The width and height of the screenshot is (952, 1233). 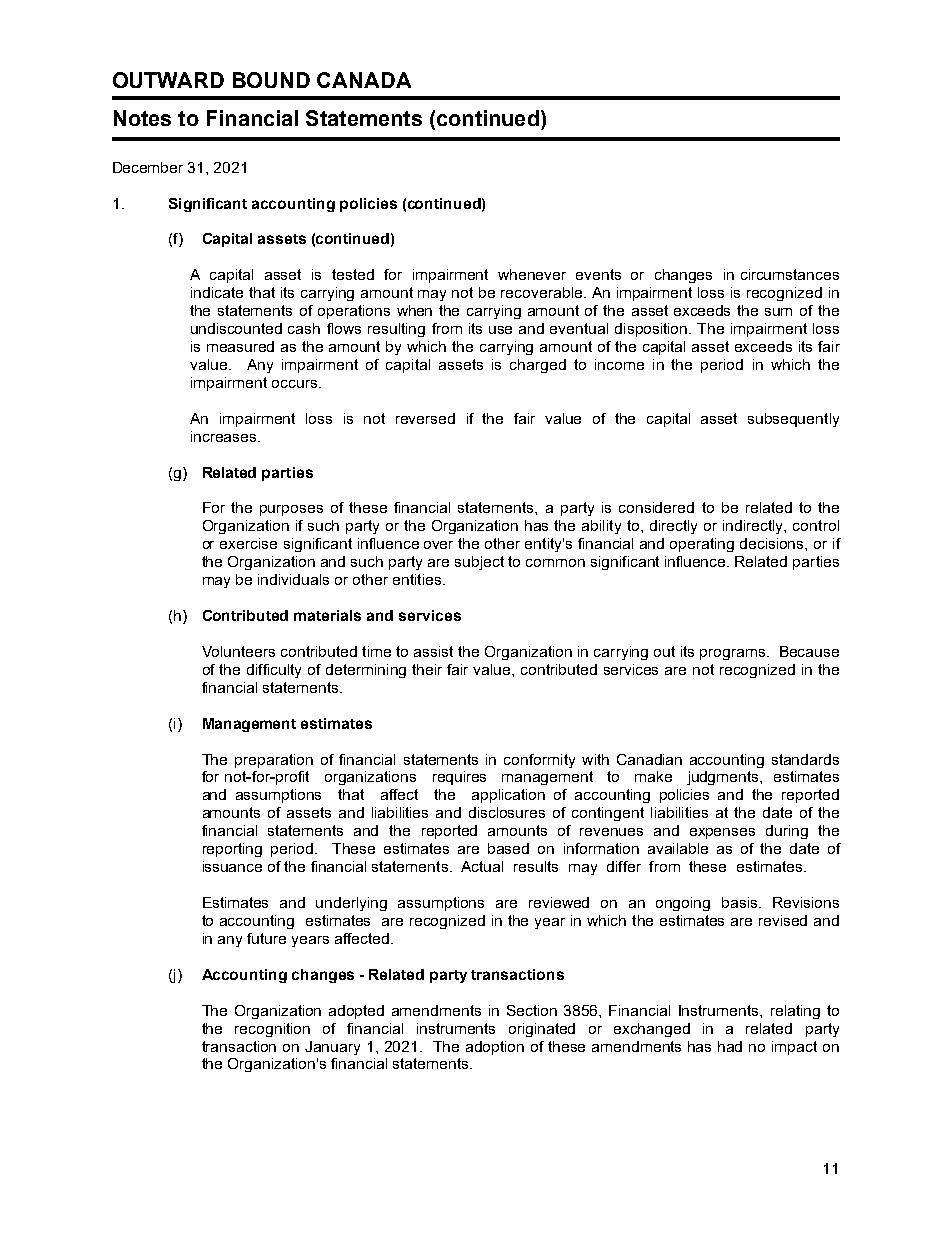 I want to click on BOUND, so click(x=271, y=80).
